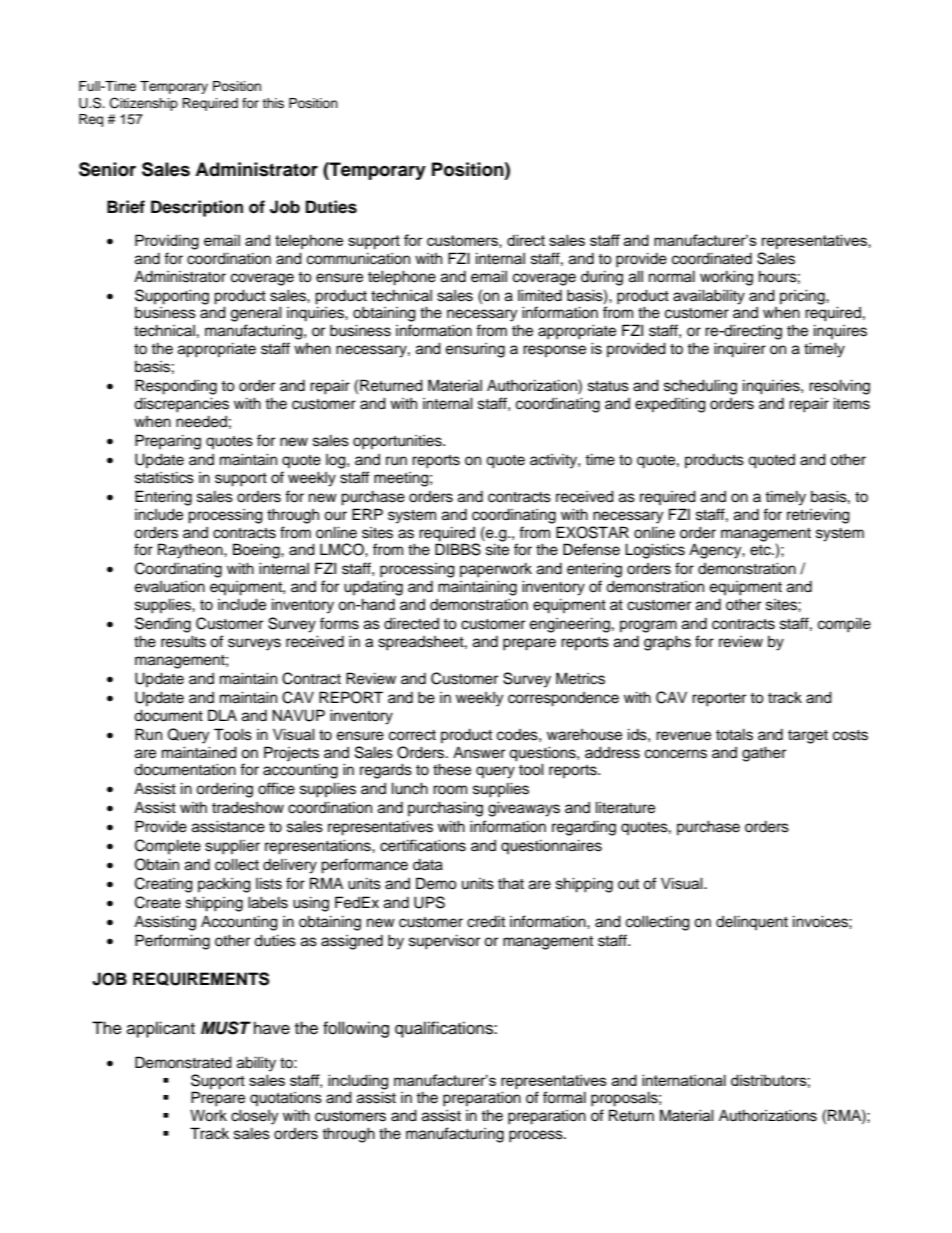  What do you see at coordinates (818, 516) in the screenshot?
I see `retrieving` at bounding box center [818, 516].
